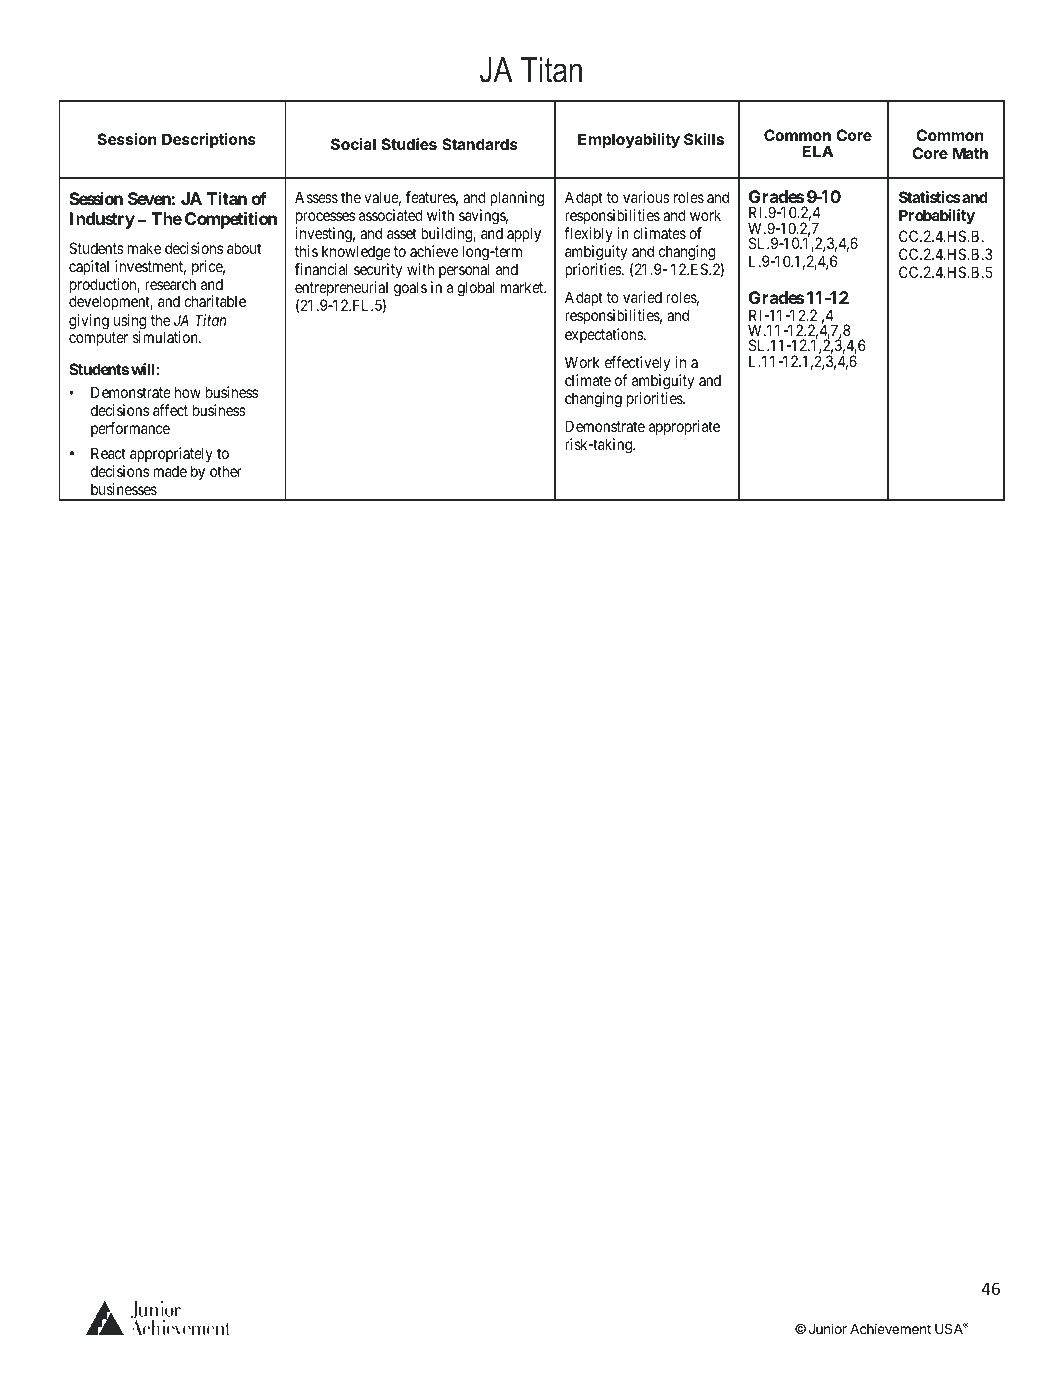  I want to click on other, so click(226, 471).
